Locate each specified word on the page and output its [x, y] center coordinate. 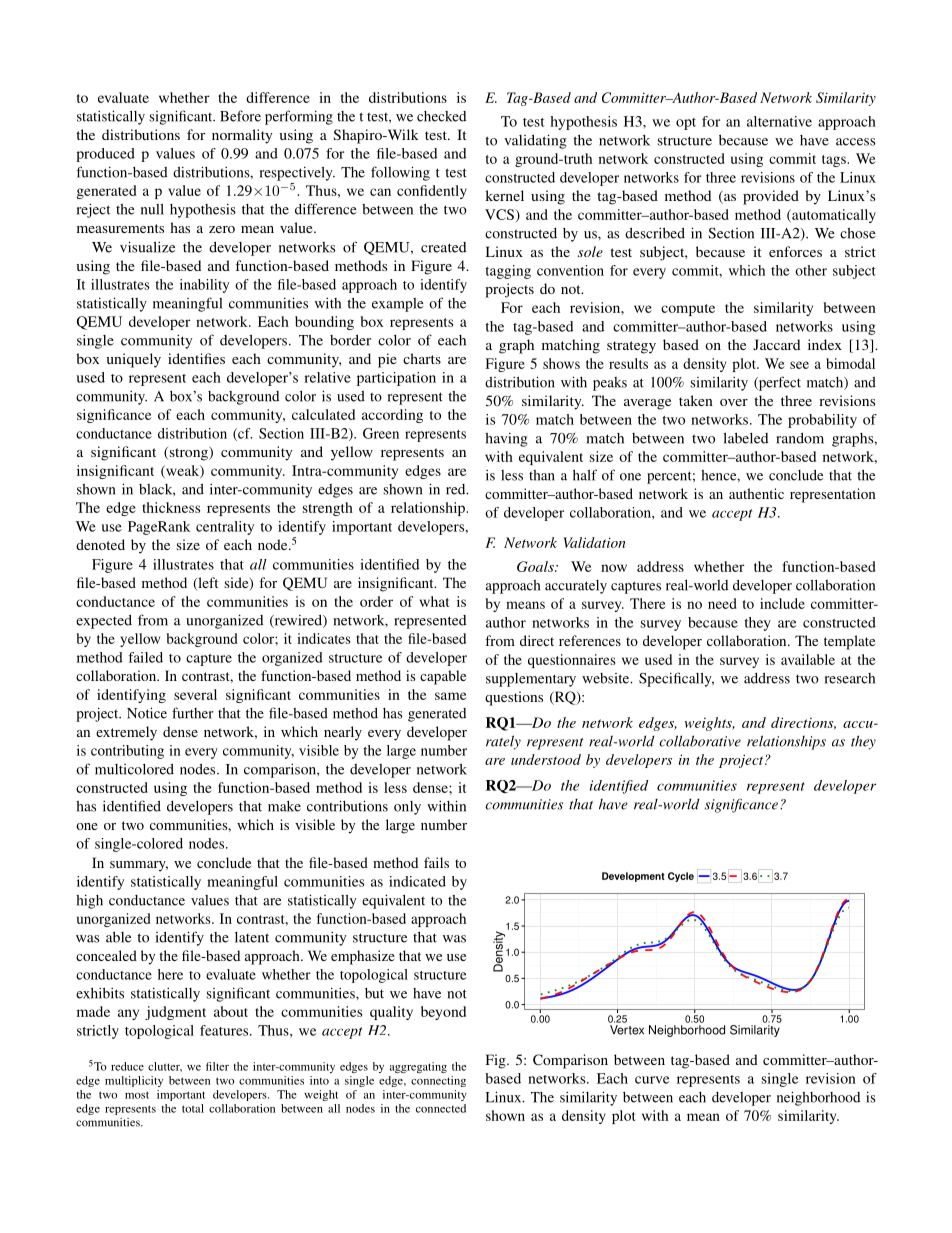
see [799, 365]
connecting [438, 1081]
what [434, 601]
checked [441, 116]
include [782, 603]
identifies [196, 358]
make [284, 806]
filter [217, 1066]
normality [242, 136]
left [207, 584]
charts [422, 358]
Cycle [681, 877]
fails [436, 862]
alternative [779, 121]
